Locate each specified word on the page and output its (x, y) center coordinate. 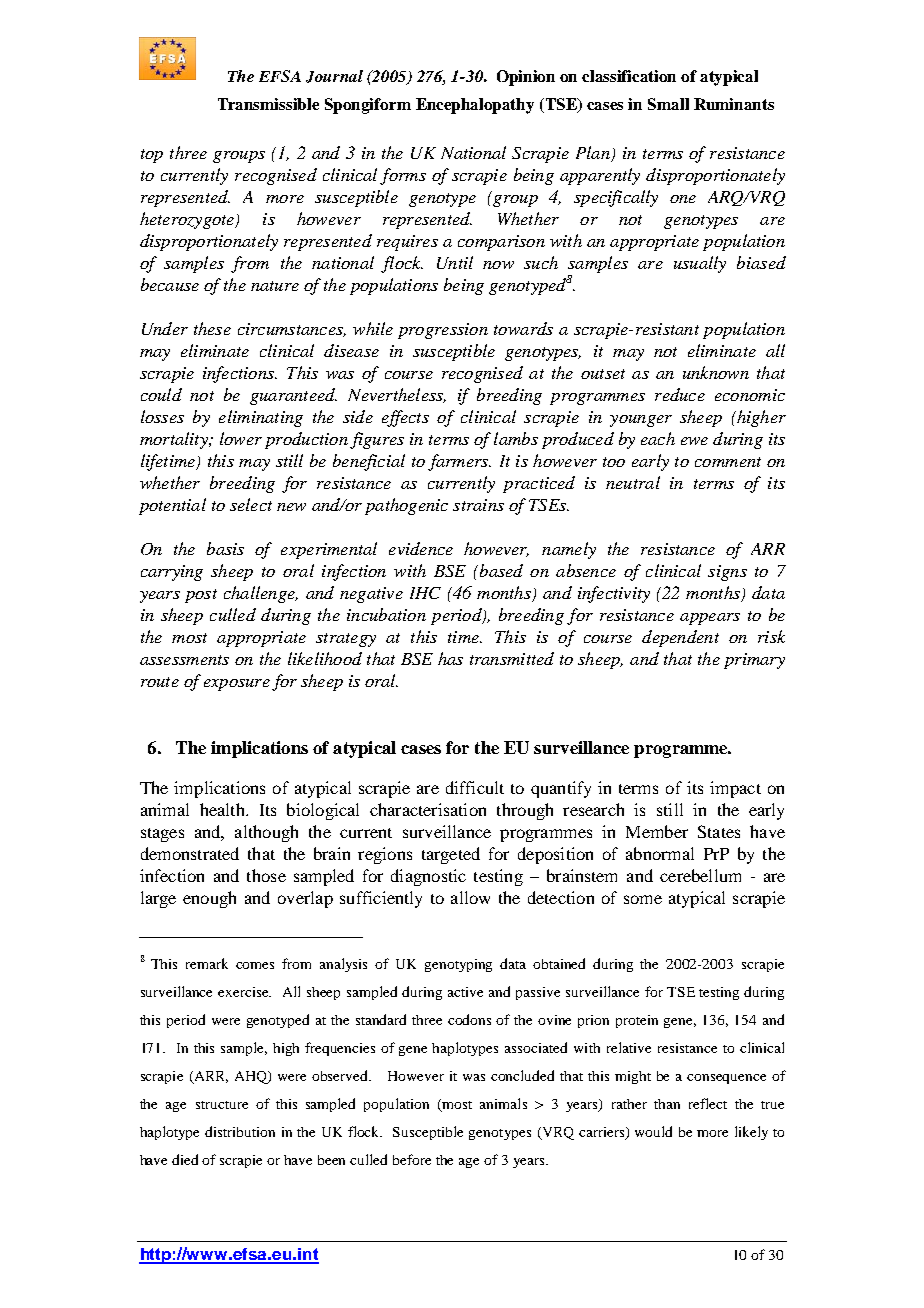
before (412, 1159)
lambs (516, 438)
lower (241, 438)
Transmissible (268, 104)
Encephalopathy (475, 106)
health (223, 809)
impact (735, 789)
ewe (694, 441)
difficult (475, 787)
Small (668, 104)
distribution (240, 1131)
